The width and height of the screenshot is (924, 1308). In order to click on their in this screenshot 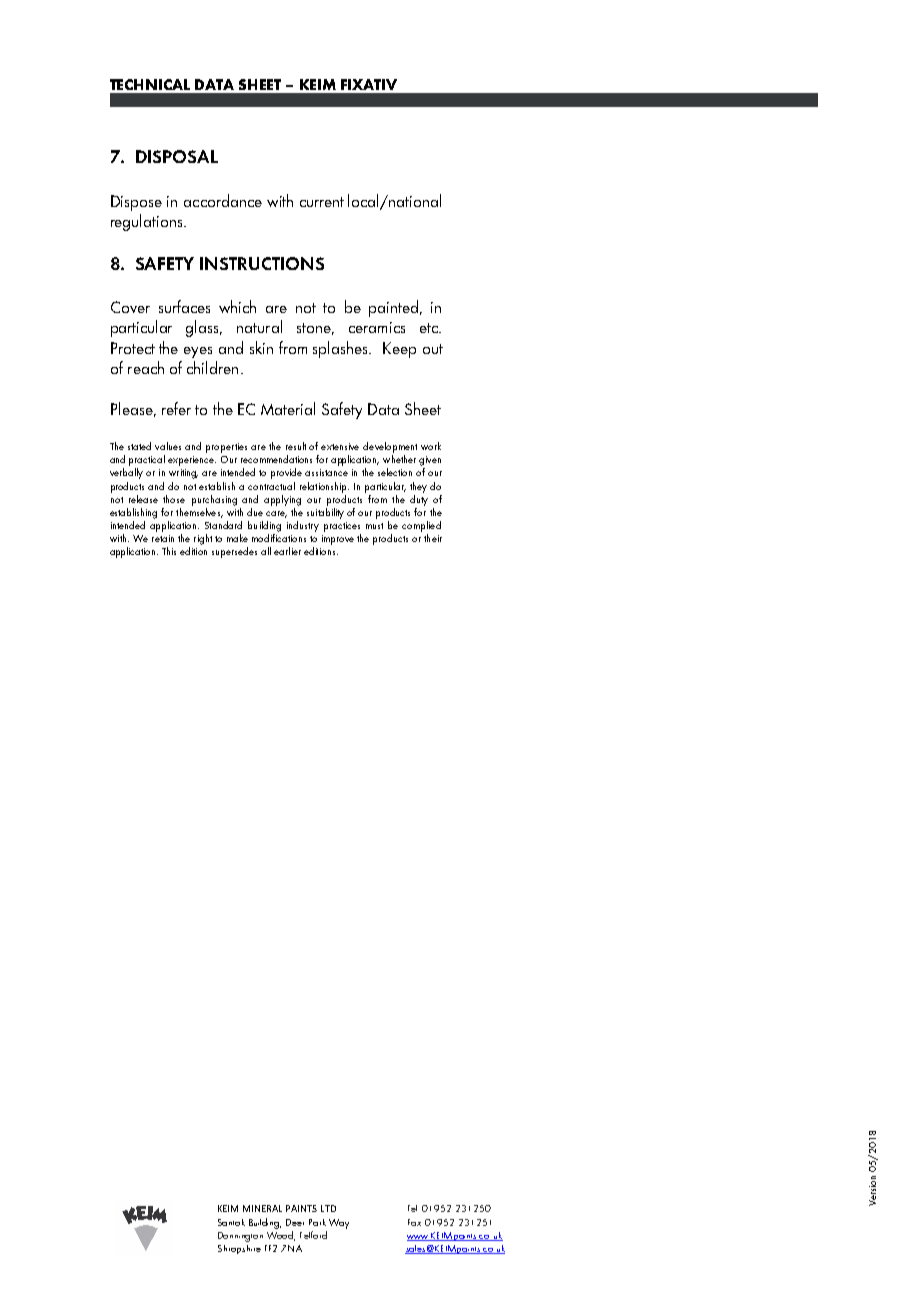, I will do `click(433, 538)`.
